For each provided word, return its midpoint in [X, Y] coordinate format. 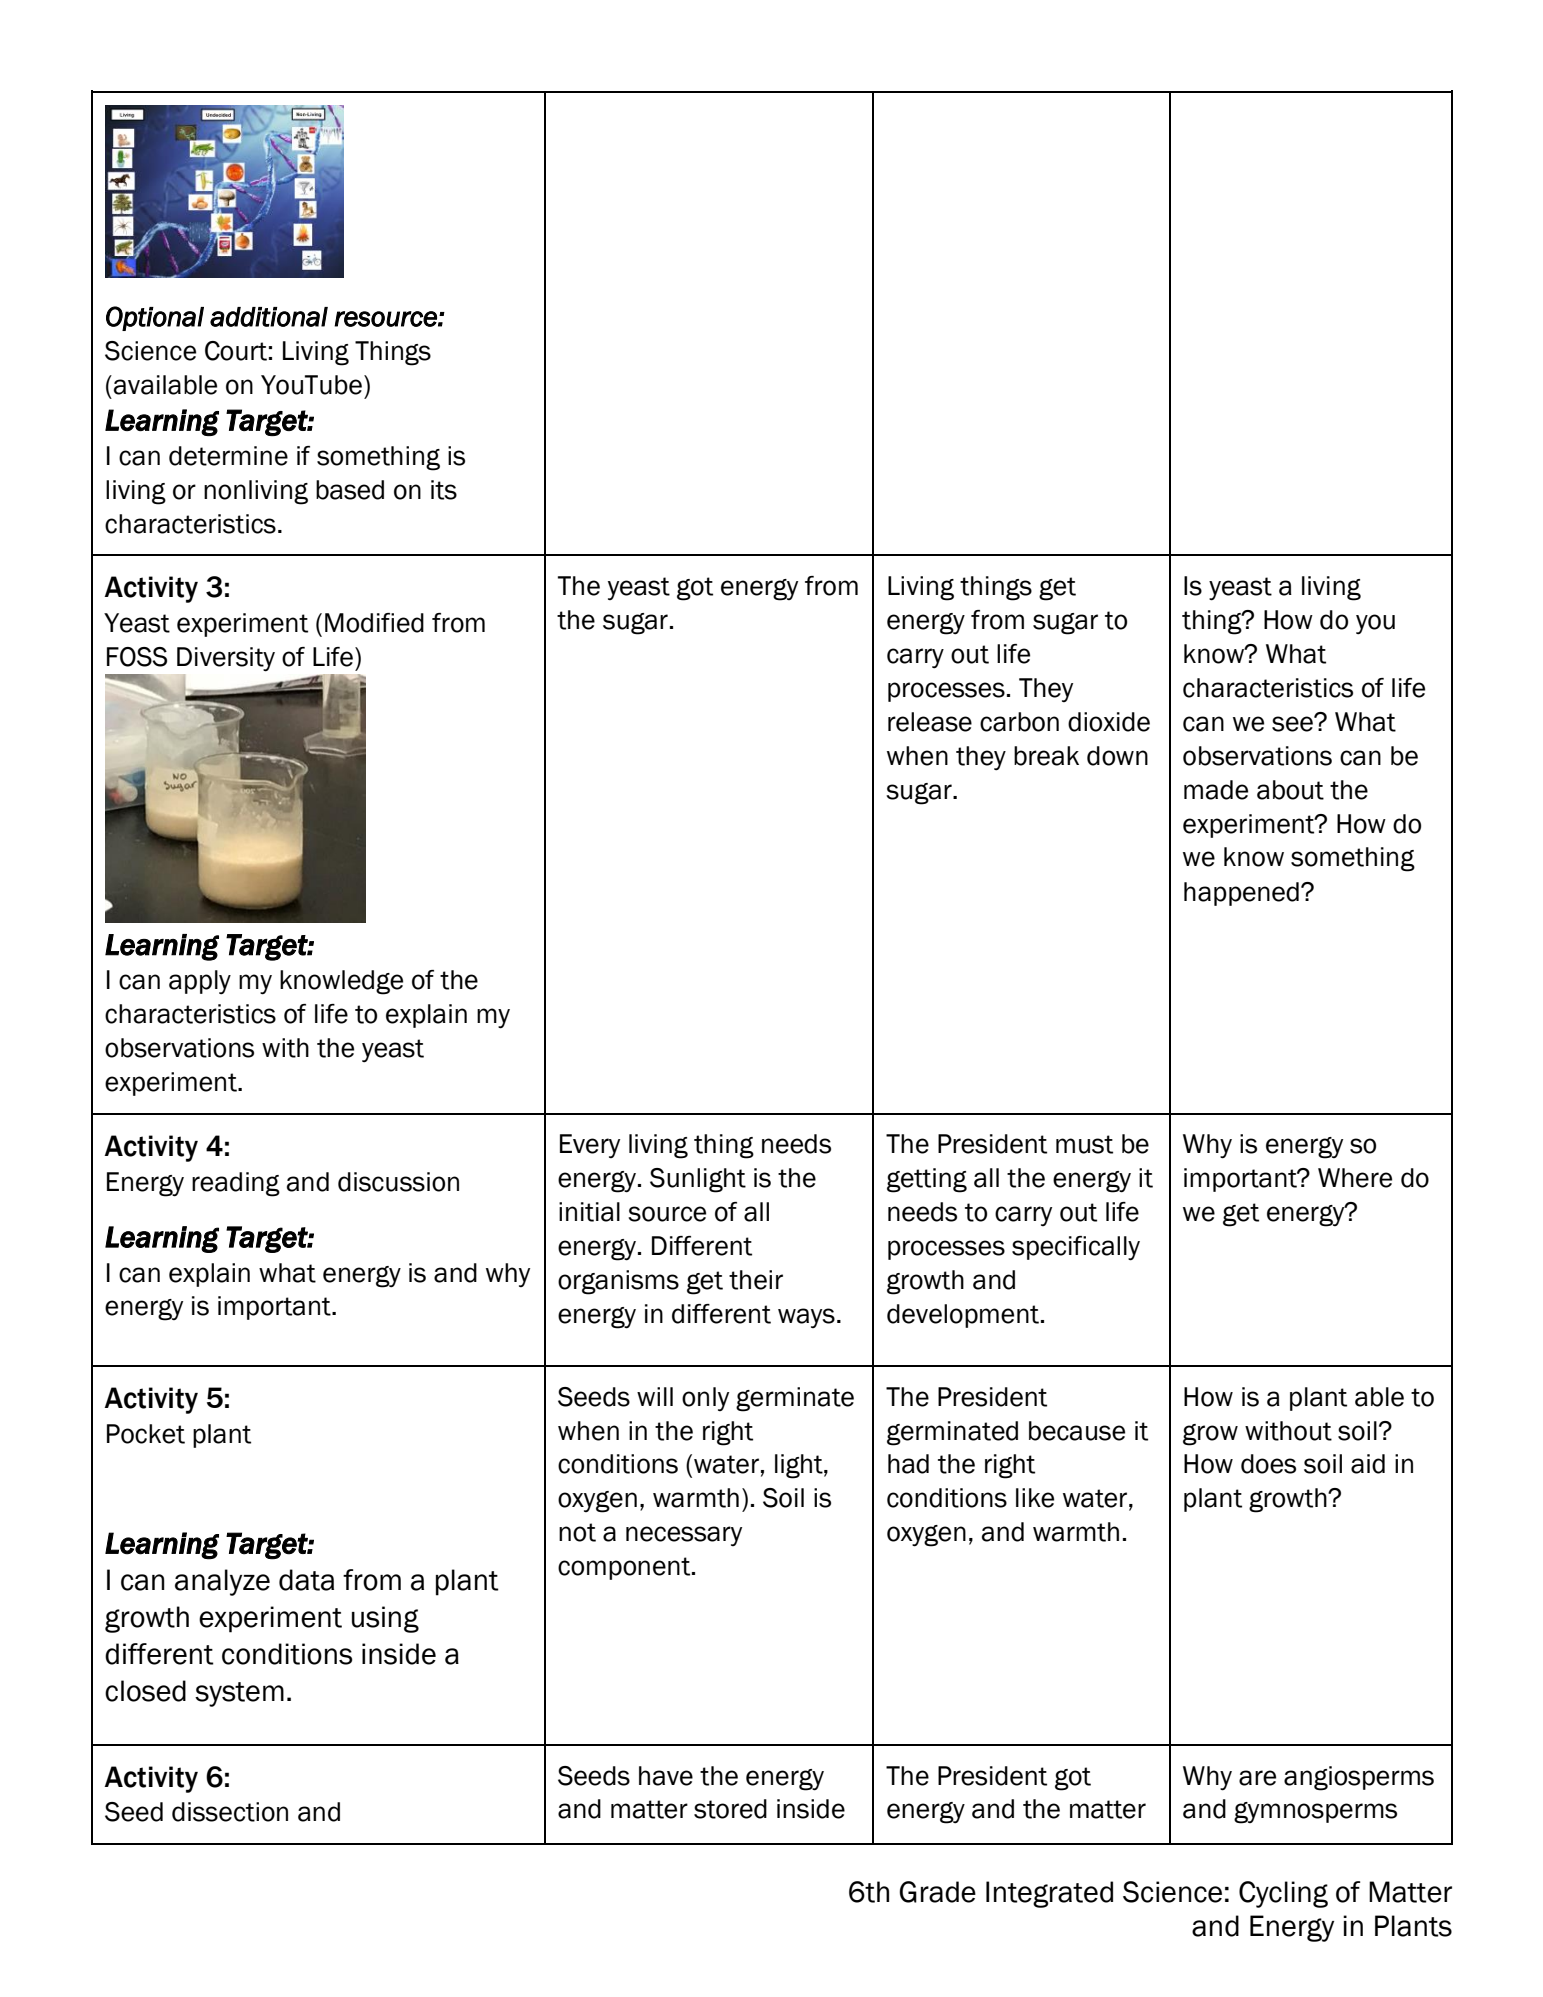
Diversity [226, 659]
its [444, 490]
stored [730, 1809]
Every [590, 1146]
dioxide [1109, 722]
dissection [230, 1812]
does [1268, 1464]
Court [236, 351]
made [1216, 790]
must [1084, 1144]
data [306, 1580]
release [930, 722]
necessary [684, 1536]
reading [236, 1184]
